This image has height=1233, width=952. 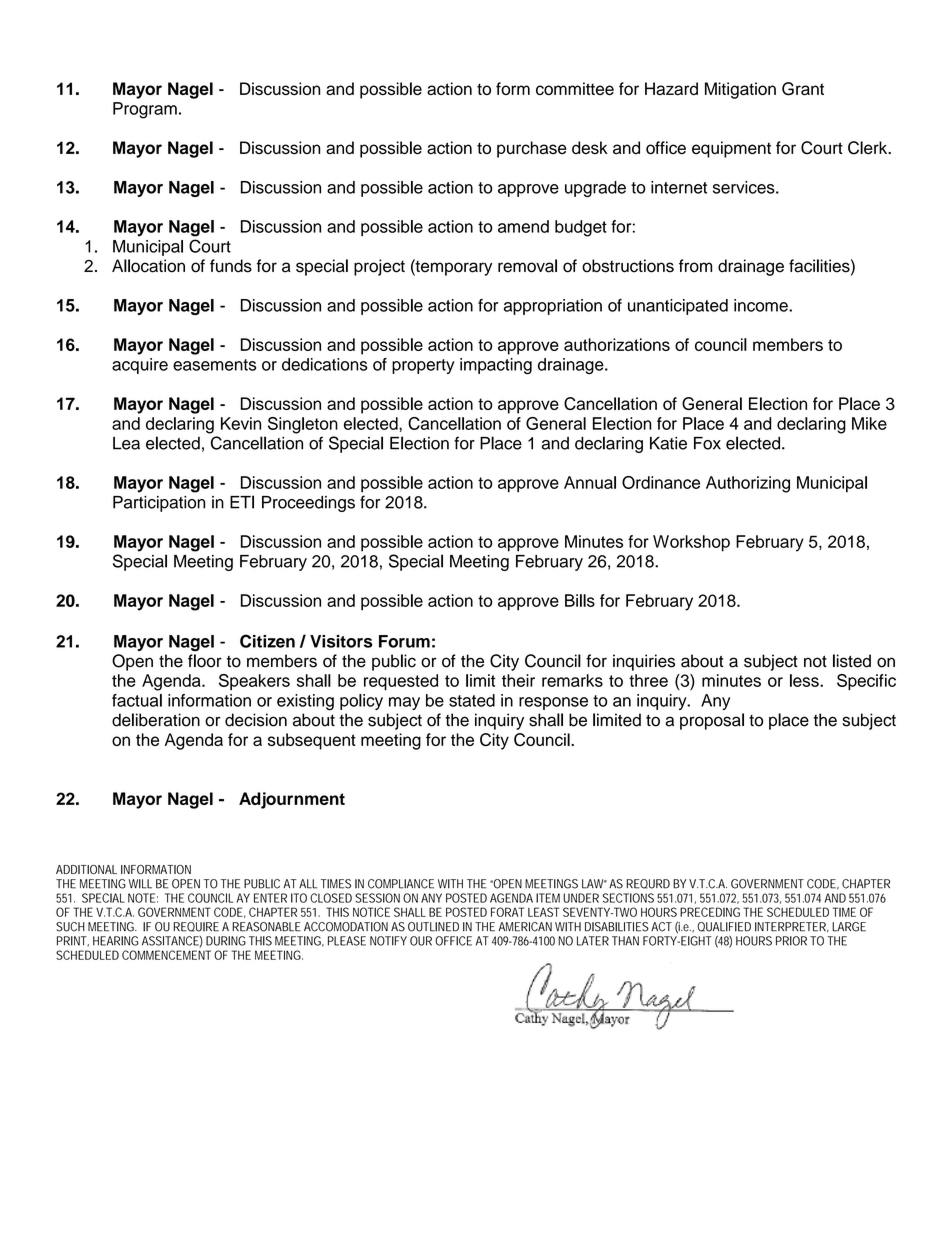 I want to click on proposal, so click(x=712, y=721).
